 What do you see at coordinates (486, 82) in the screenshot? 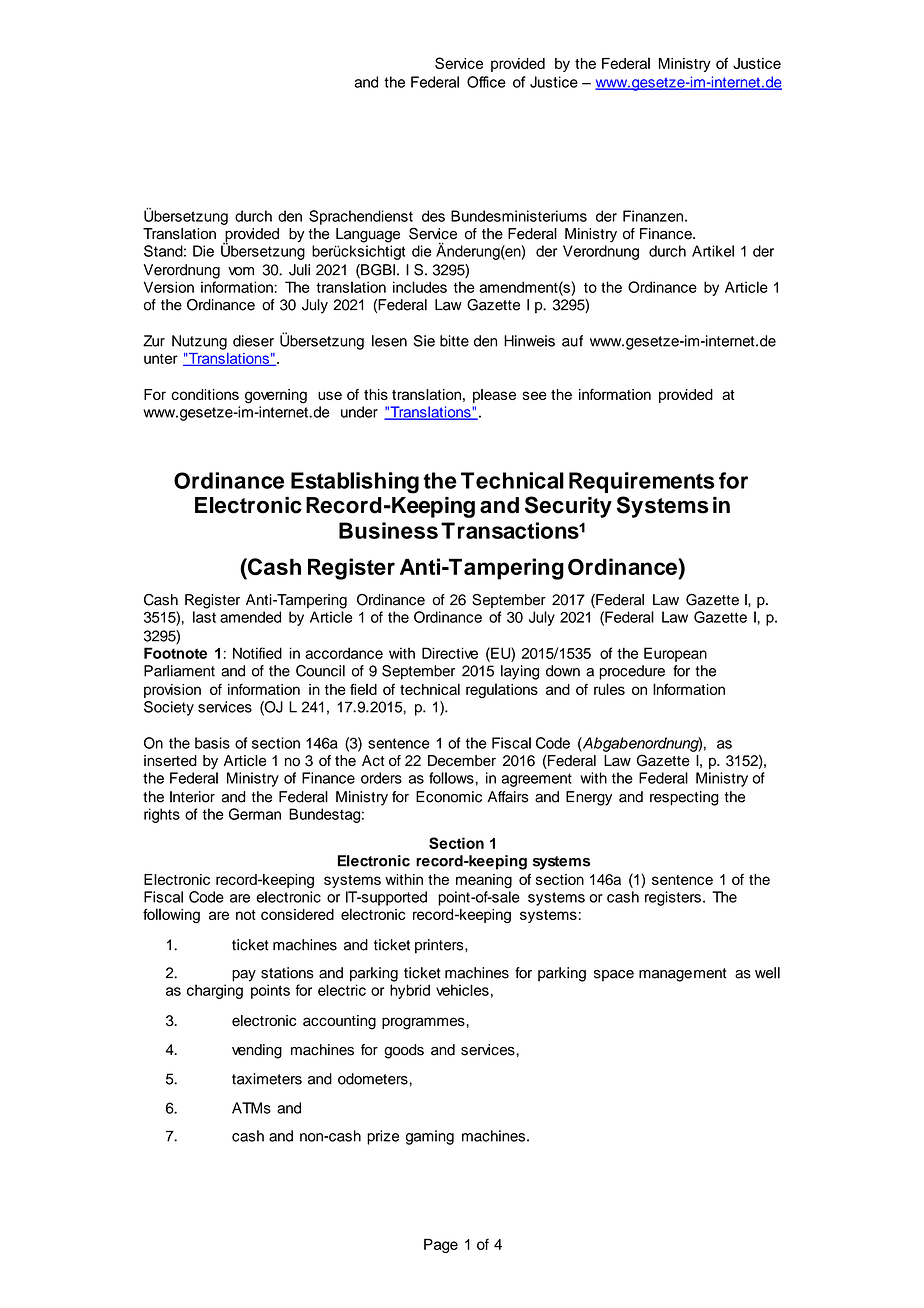
I see `Office` at bounding box center [486, 82].
